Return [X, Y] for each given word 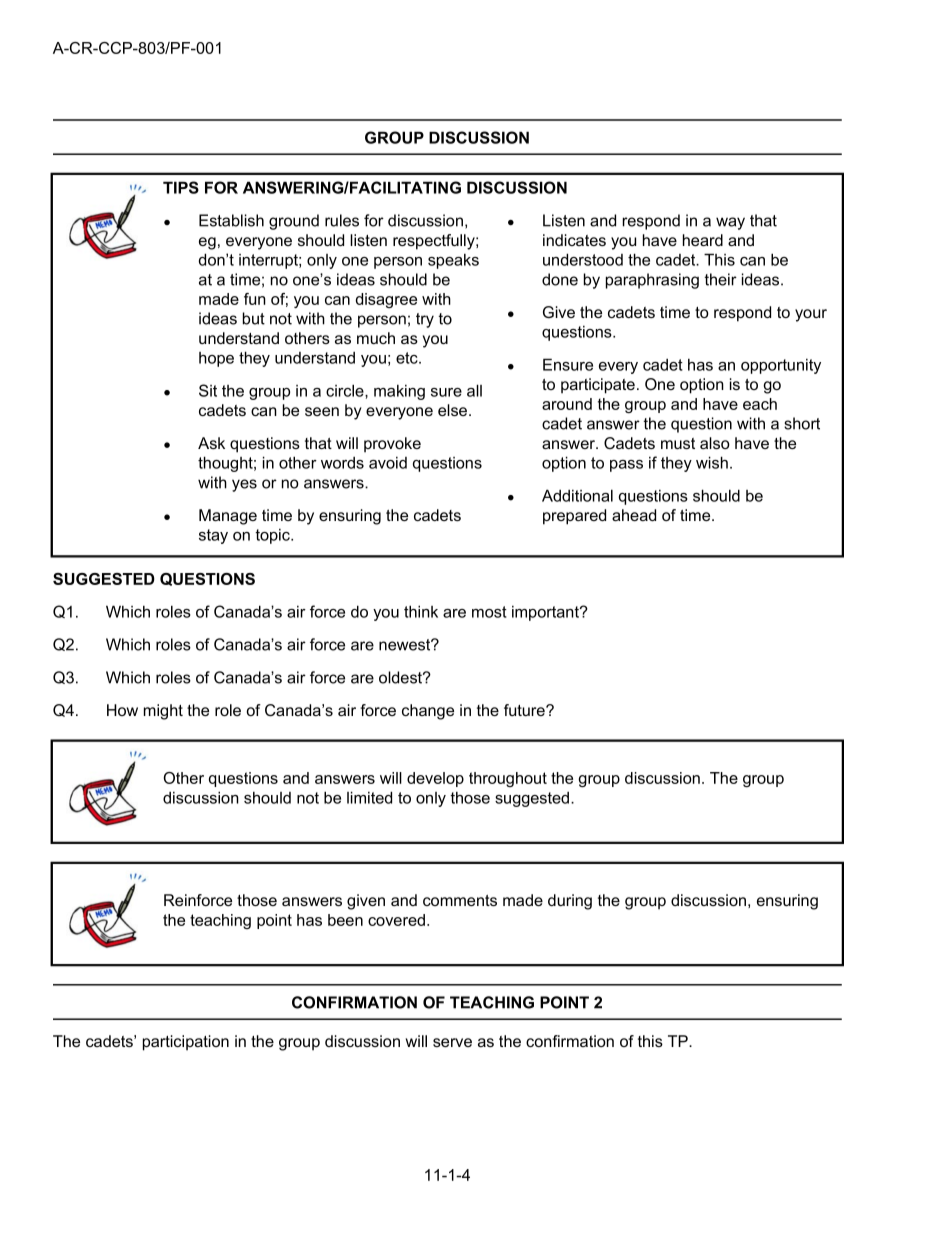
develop [435, 779]
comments [460, 900]
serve [452, 1042]
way [730, 223]
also [715, 443]
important [546, 613]
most [489, 612]
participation [186, 1043]
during [570, 902]
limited [369, 797]
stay [213, 536]
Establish [231, 220]
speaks [453, 261]
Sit [208, 390]
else [454, 410]
